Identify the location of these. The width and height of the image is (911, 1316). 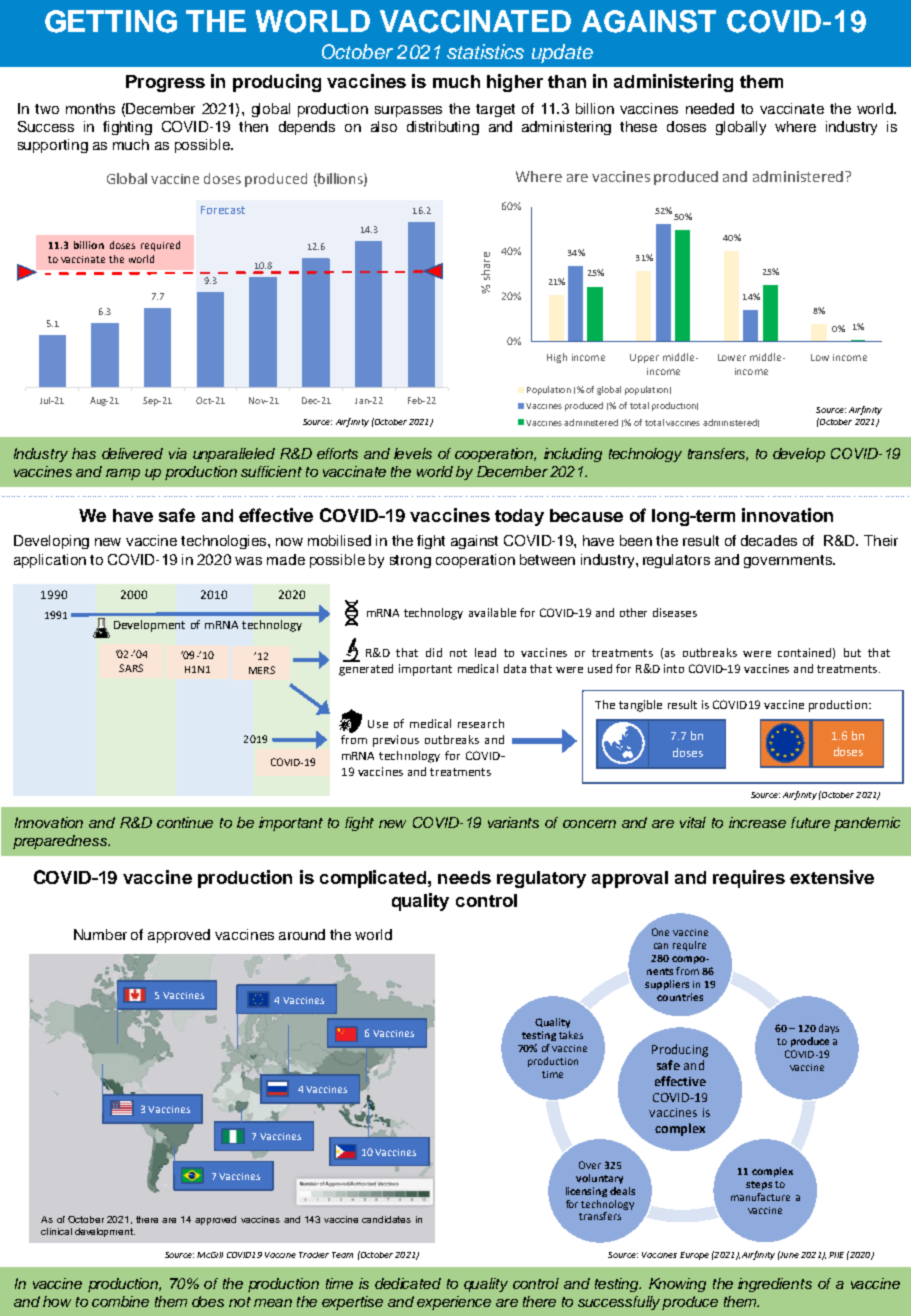
(638, 126).
